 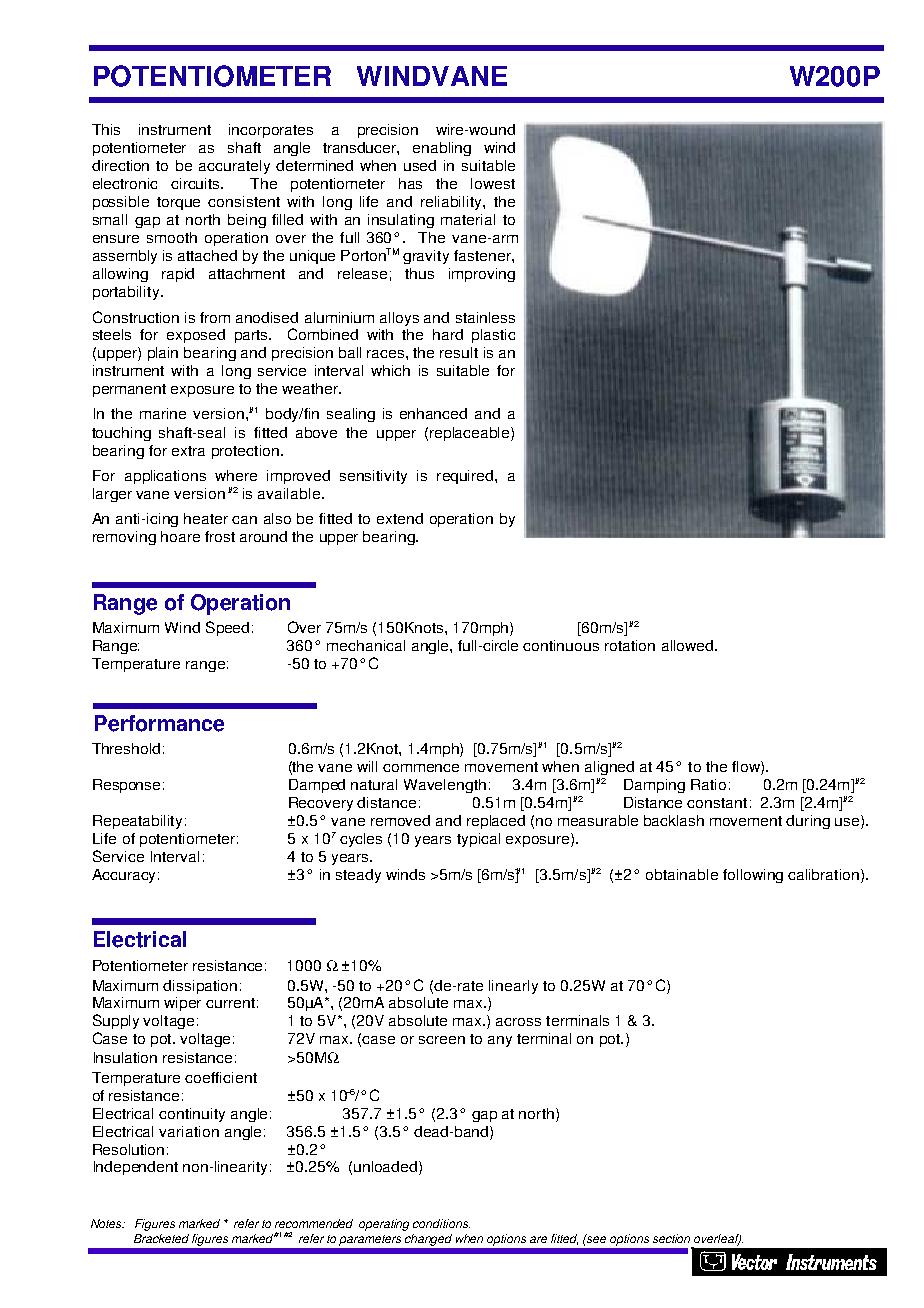 What do you see at coordinates (687, 645) in the document?
I see `allowed` at bounding box center [687, 645].
